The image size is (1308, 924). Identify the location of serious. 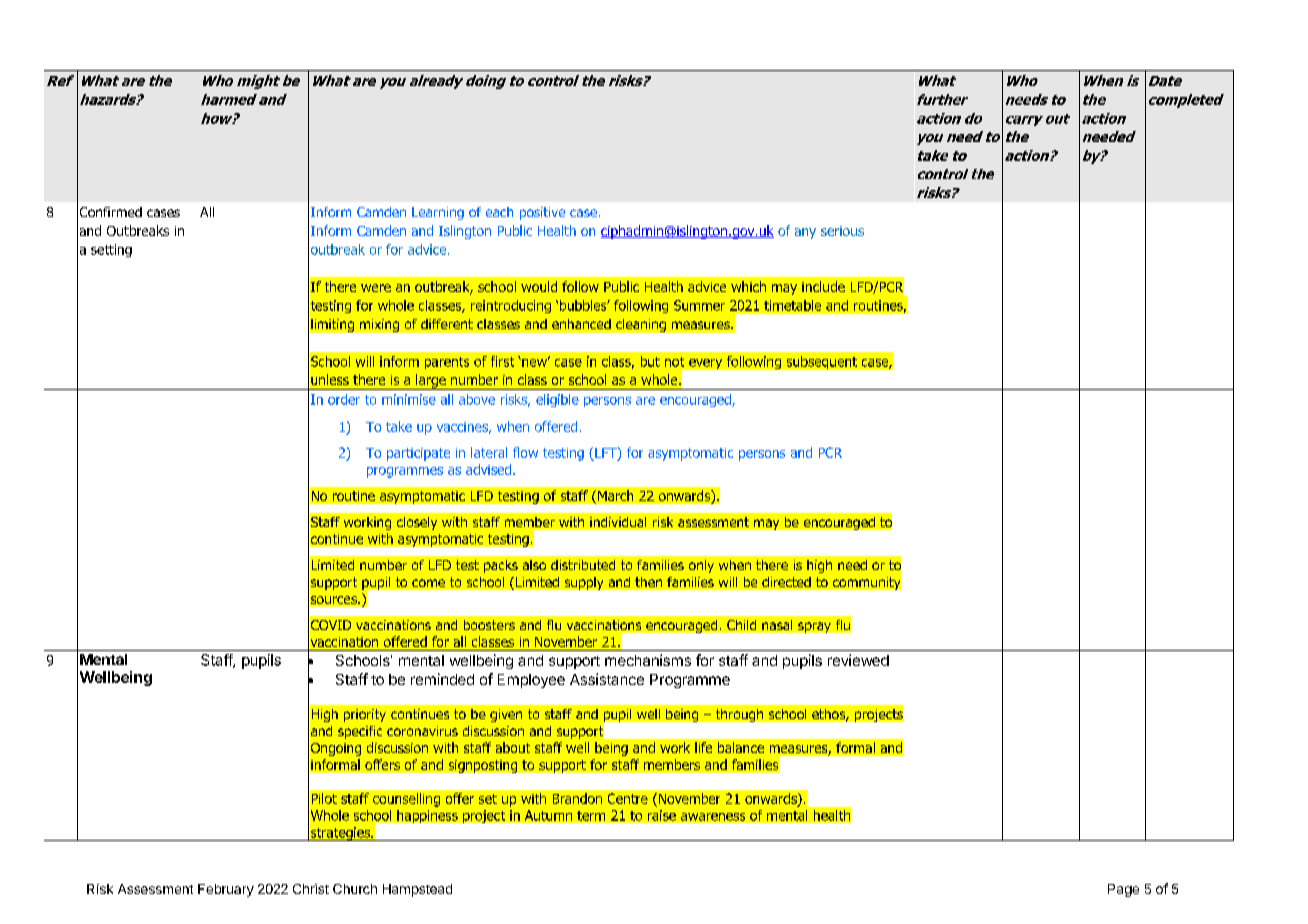
(842, 231).
